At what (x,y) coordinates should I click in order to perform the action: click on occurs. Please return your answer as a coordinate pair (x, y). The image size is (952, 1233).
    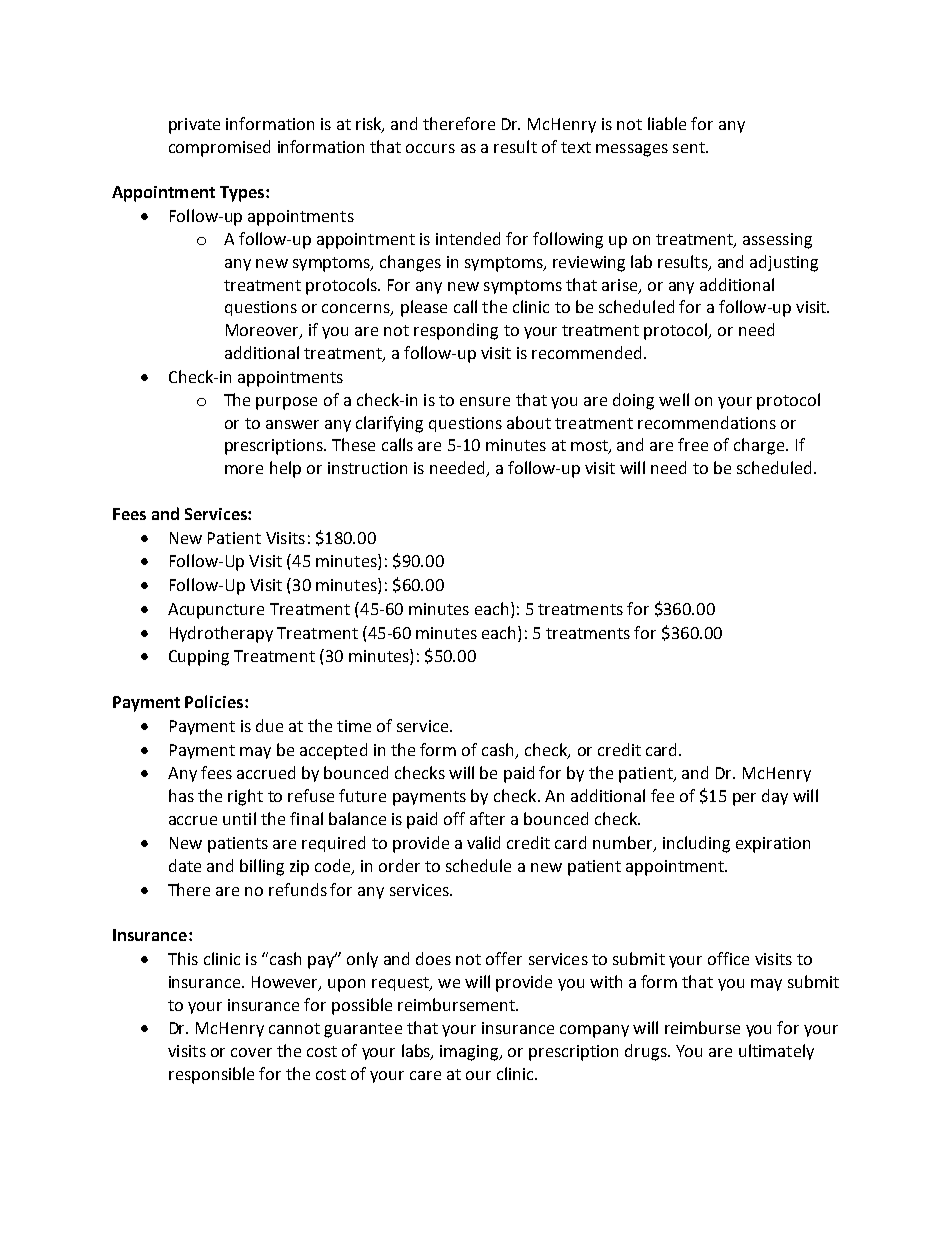
    Looking at the image, I should click on (430, 148).
